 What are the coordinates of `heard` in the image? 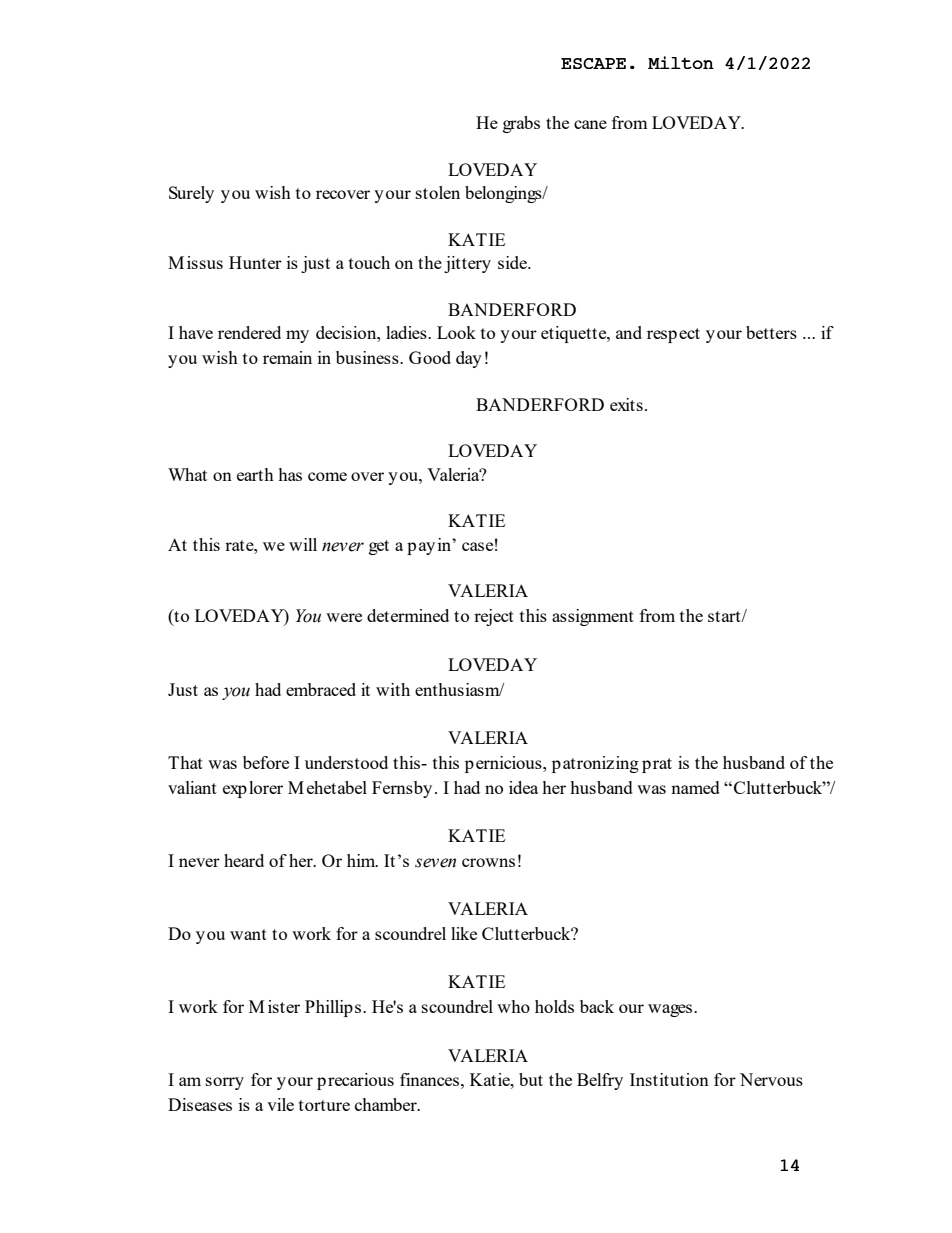 It's located at (244, 860).
